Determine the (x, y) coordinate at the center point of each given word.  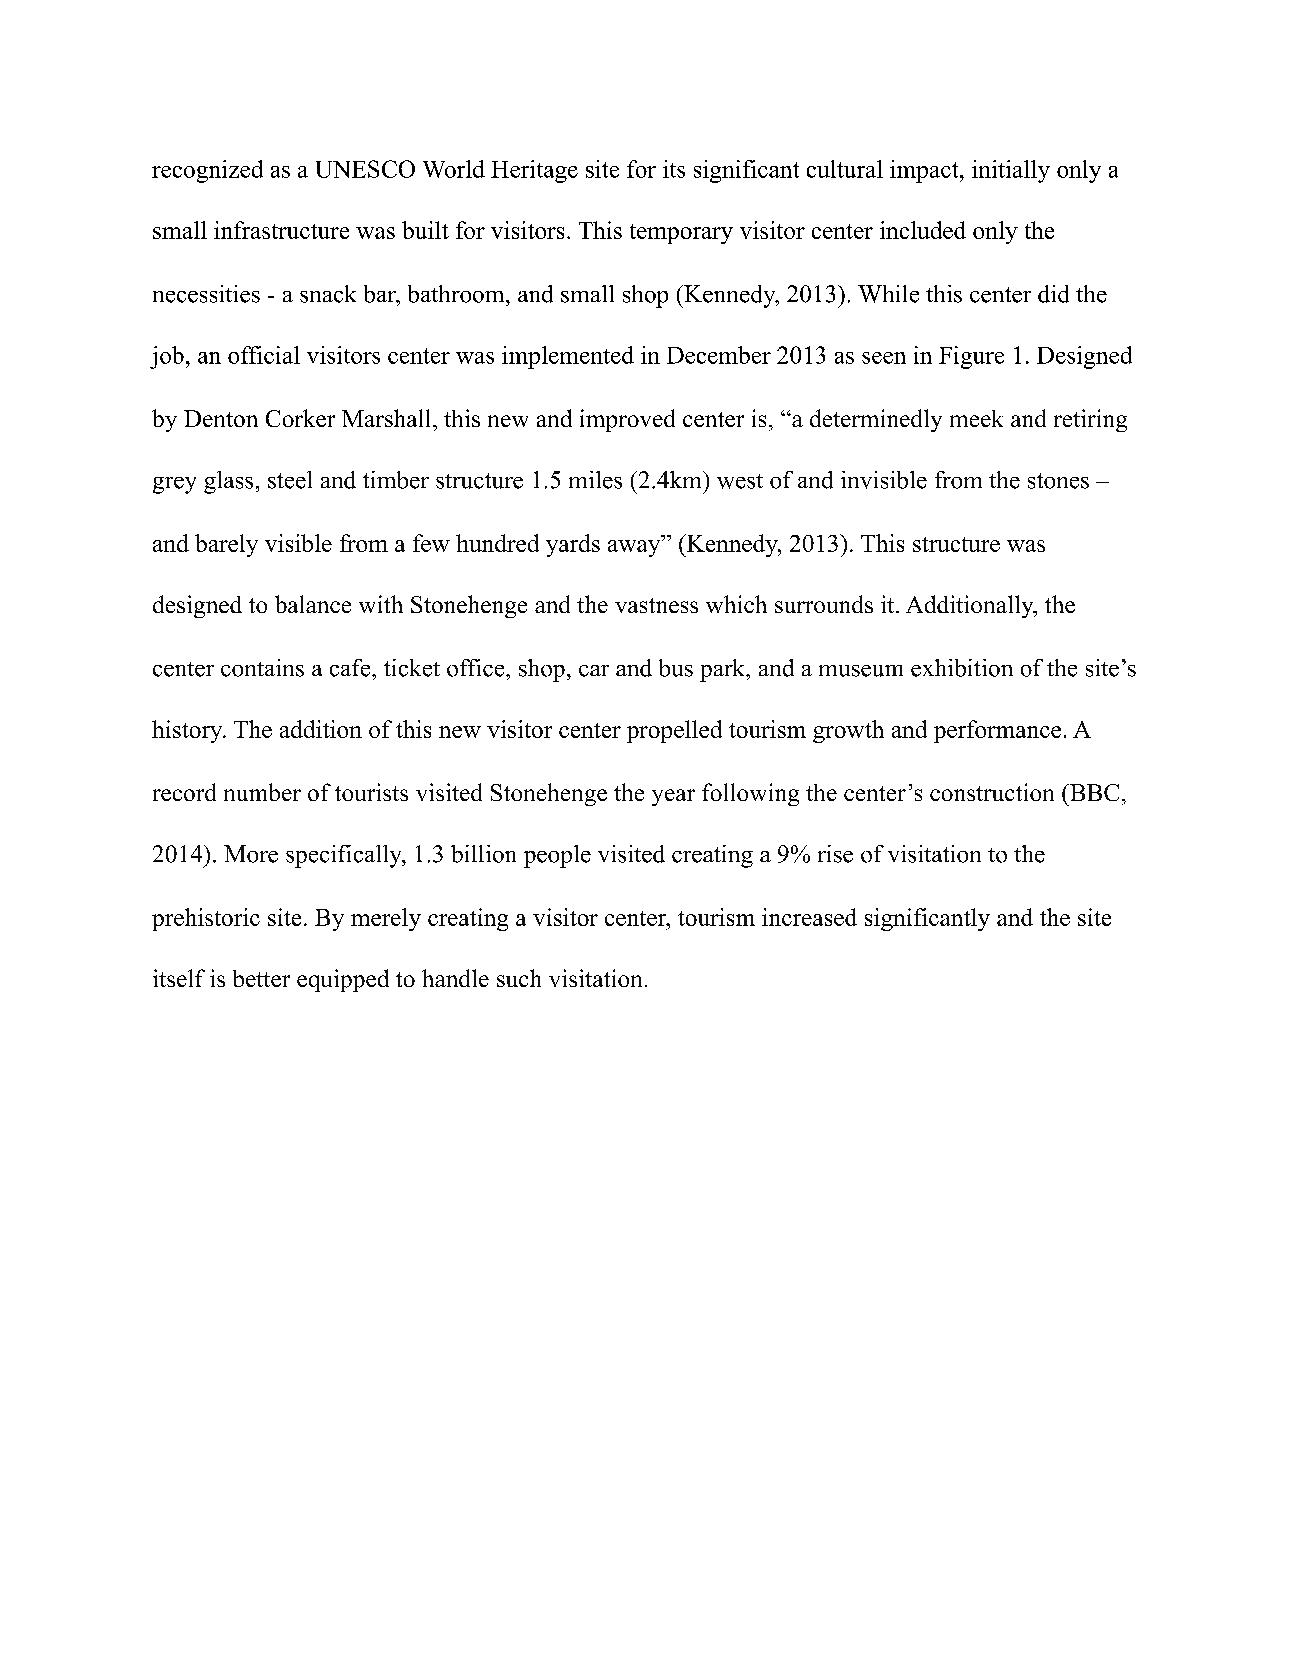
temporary (681, 234)
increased (809, 917)
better (261, 978)
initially (1011, 171)
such (519, 978)
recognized (207, 171)
